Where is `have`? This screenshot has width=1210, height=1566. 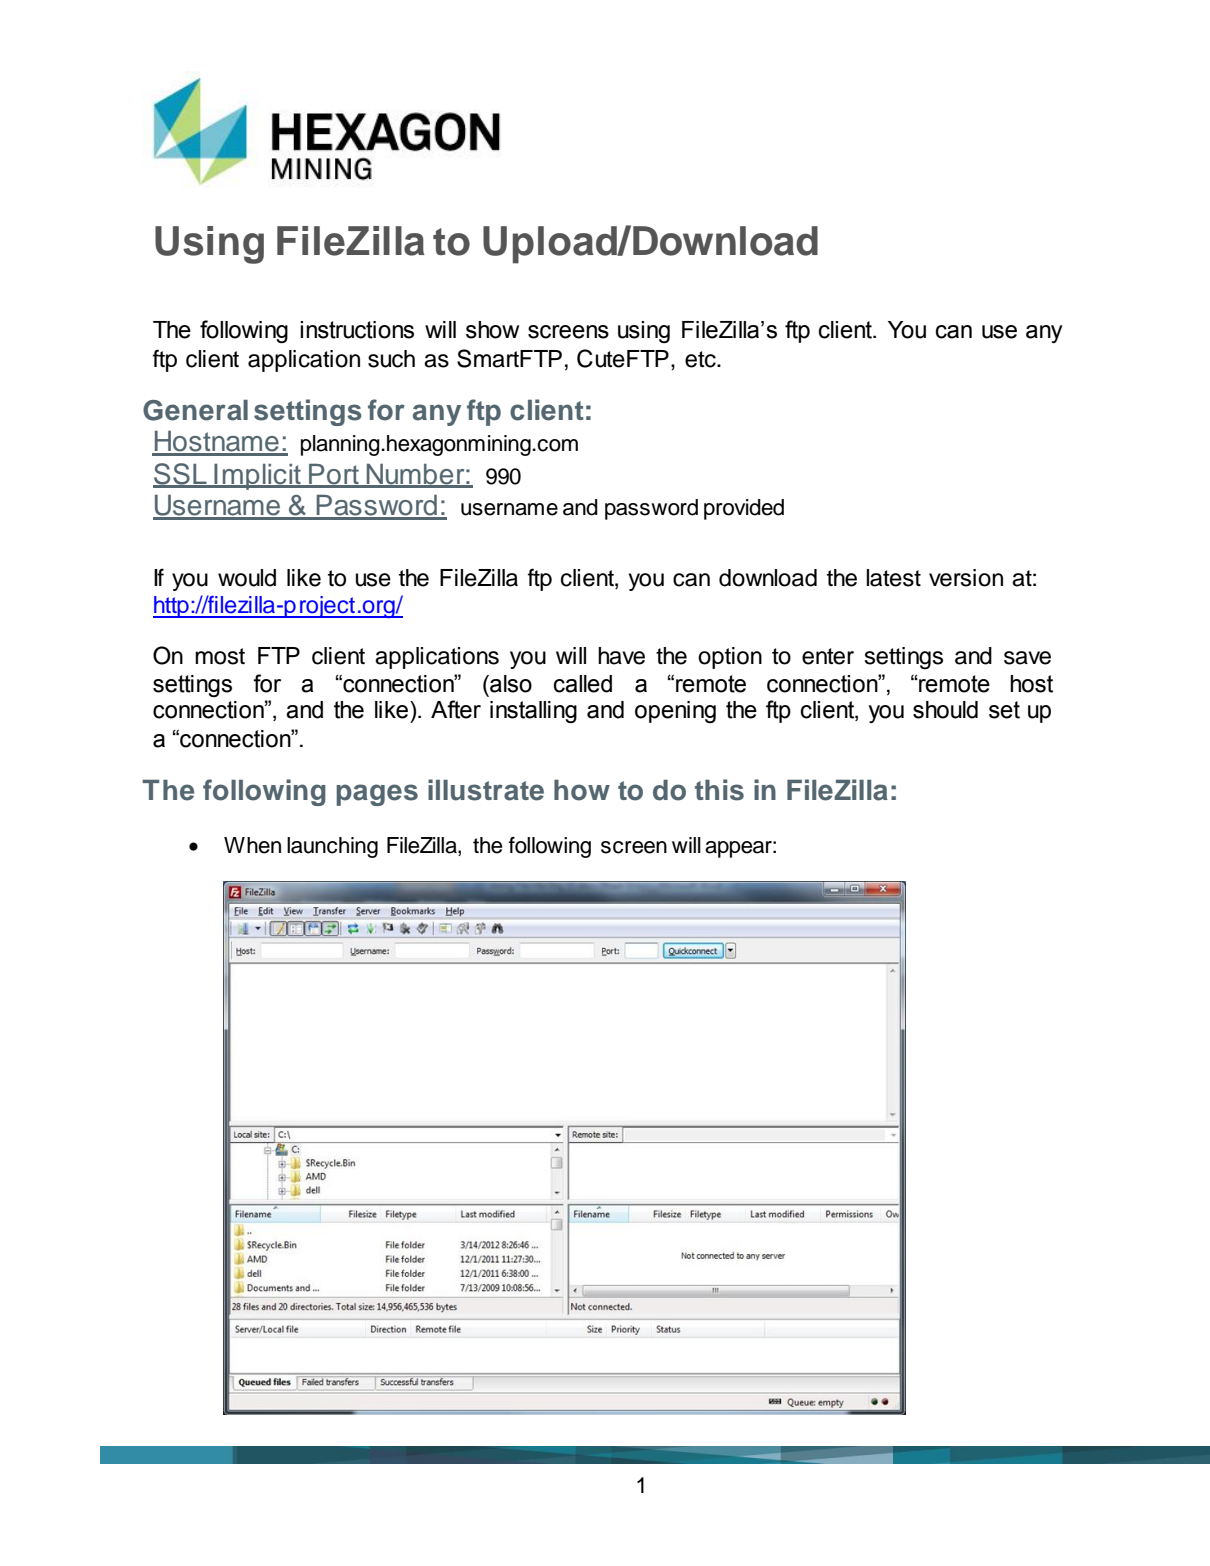
have is located at coordinates (621, 656).
